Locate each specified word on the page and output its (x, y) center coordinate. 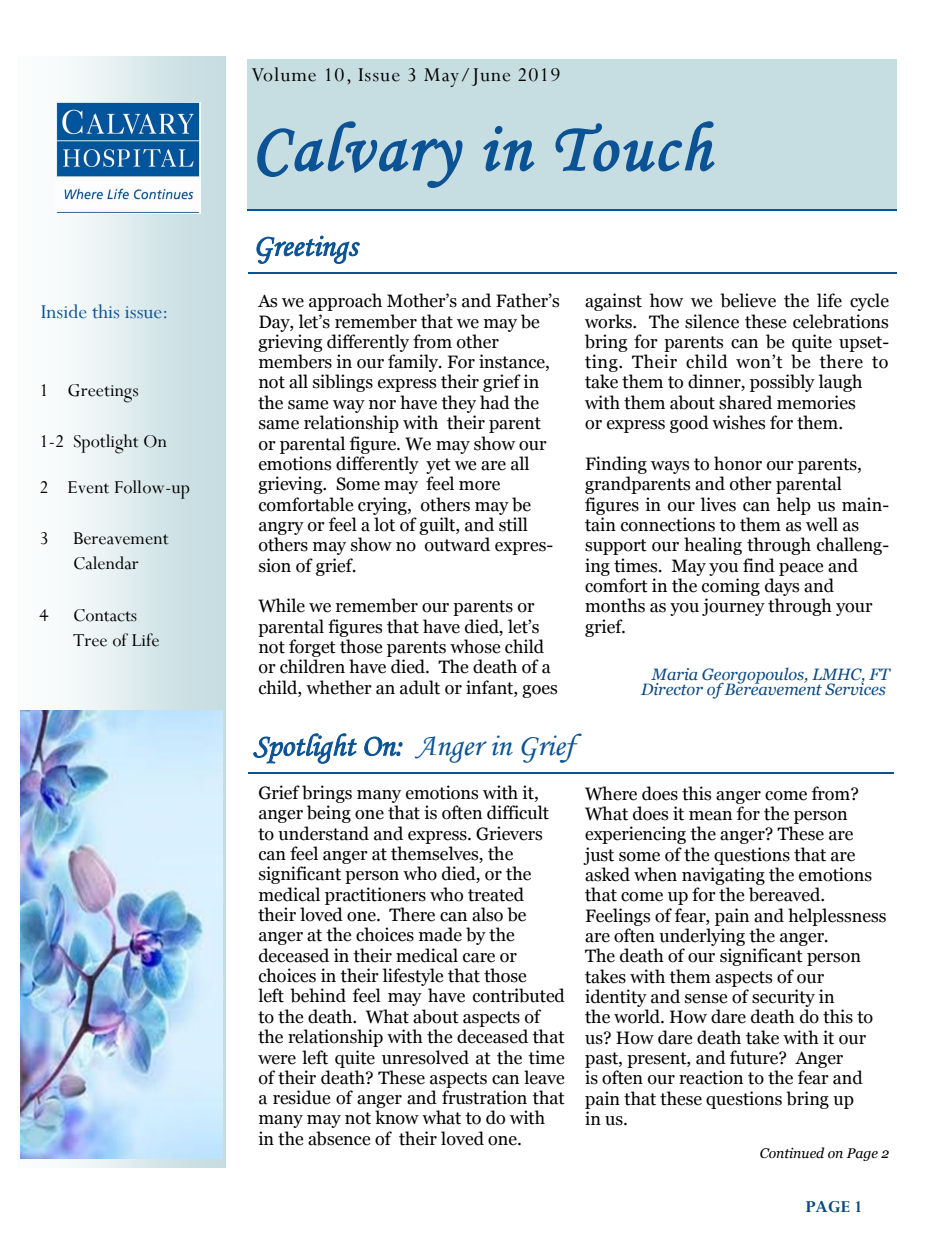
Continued (792, 1153)
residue (301, 1097)
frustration (484, 1097)
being (329, 814)
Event (88, 487)
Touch (635, 146)
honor (738, 463)
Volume (284, 74)
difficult (518, 812)
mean (710, 816)
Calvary (360, 154)
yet (438, 466)
